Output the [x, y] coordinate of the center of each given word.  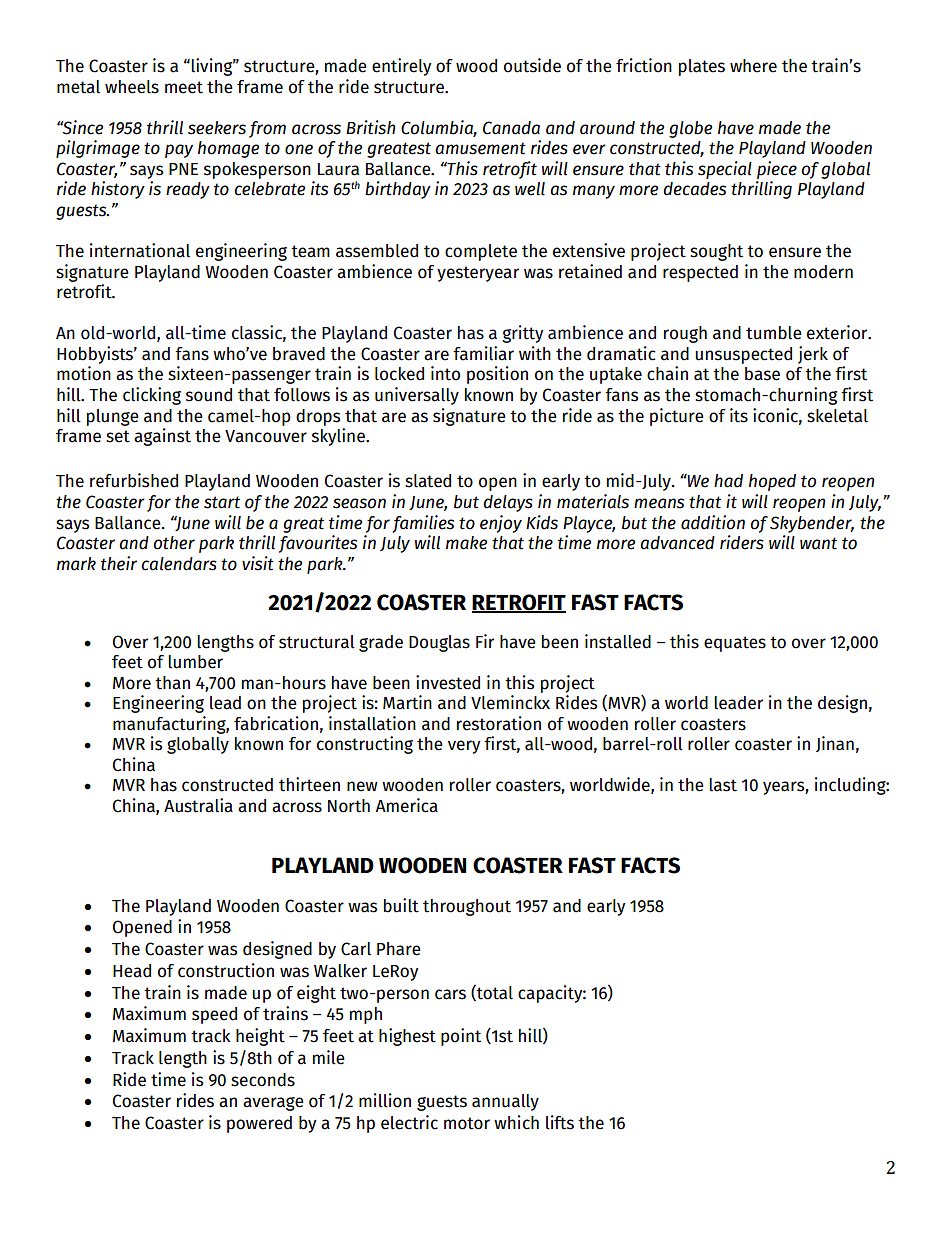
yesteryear [478, 274]
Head [132, 971]
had [728, 481]
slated [428, 481]
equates [735, 644]
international [140, 250]
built [401, 905]
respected [700, 273]
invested [448, 682]
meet [184, 87]
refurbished [134, 480]
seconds [263, 1080]
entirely [402, 67]
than [172, 683]
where [753, 66]
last [723, 785]
